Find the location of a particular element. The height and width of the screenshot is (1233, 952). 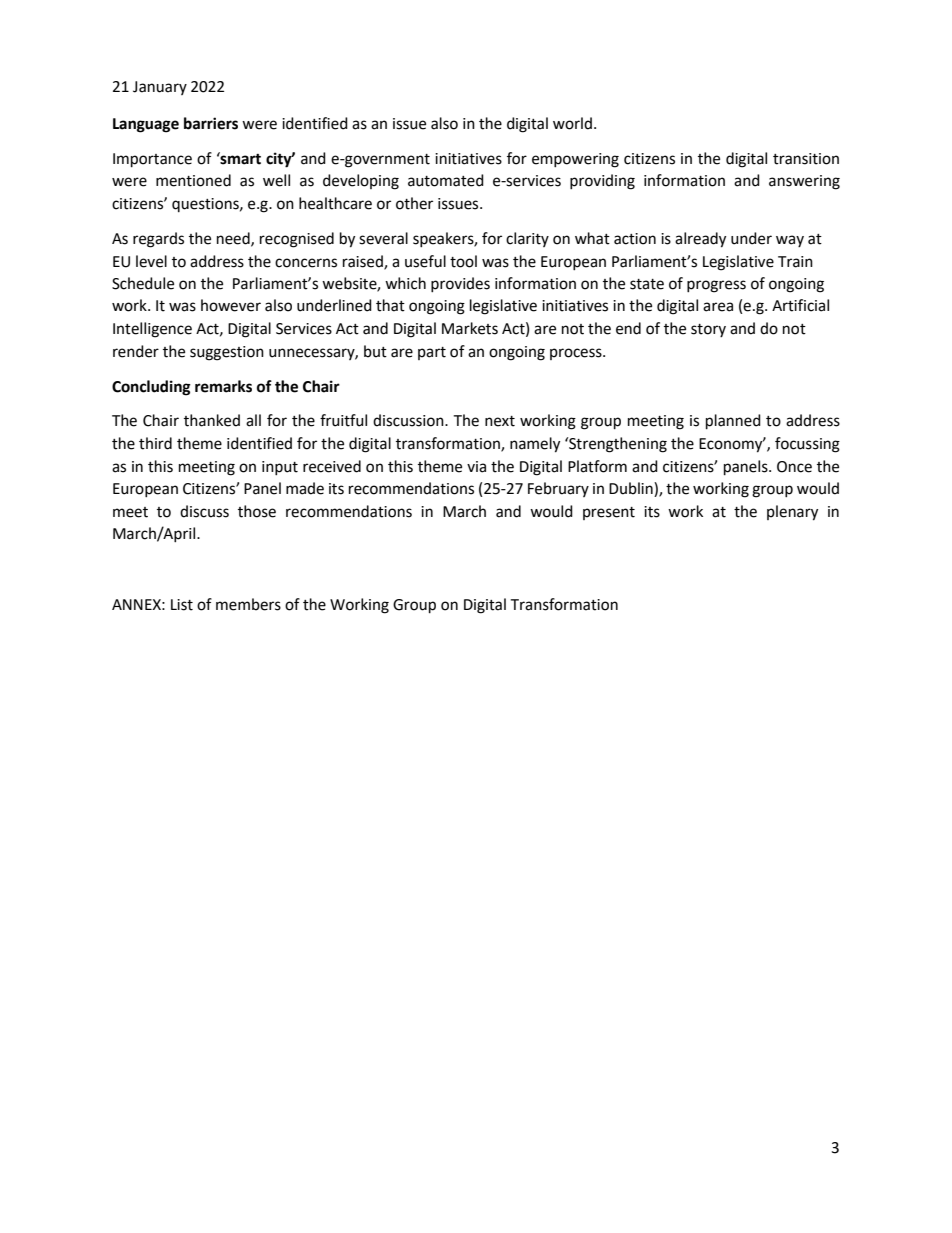

via is located at coordinates (476, 467).
